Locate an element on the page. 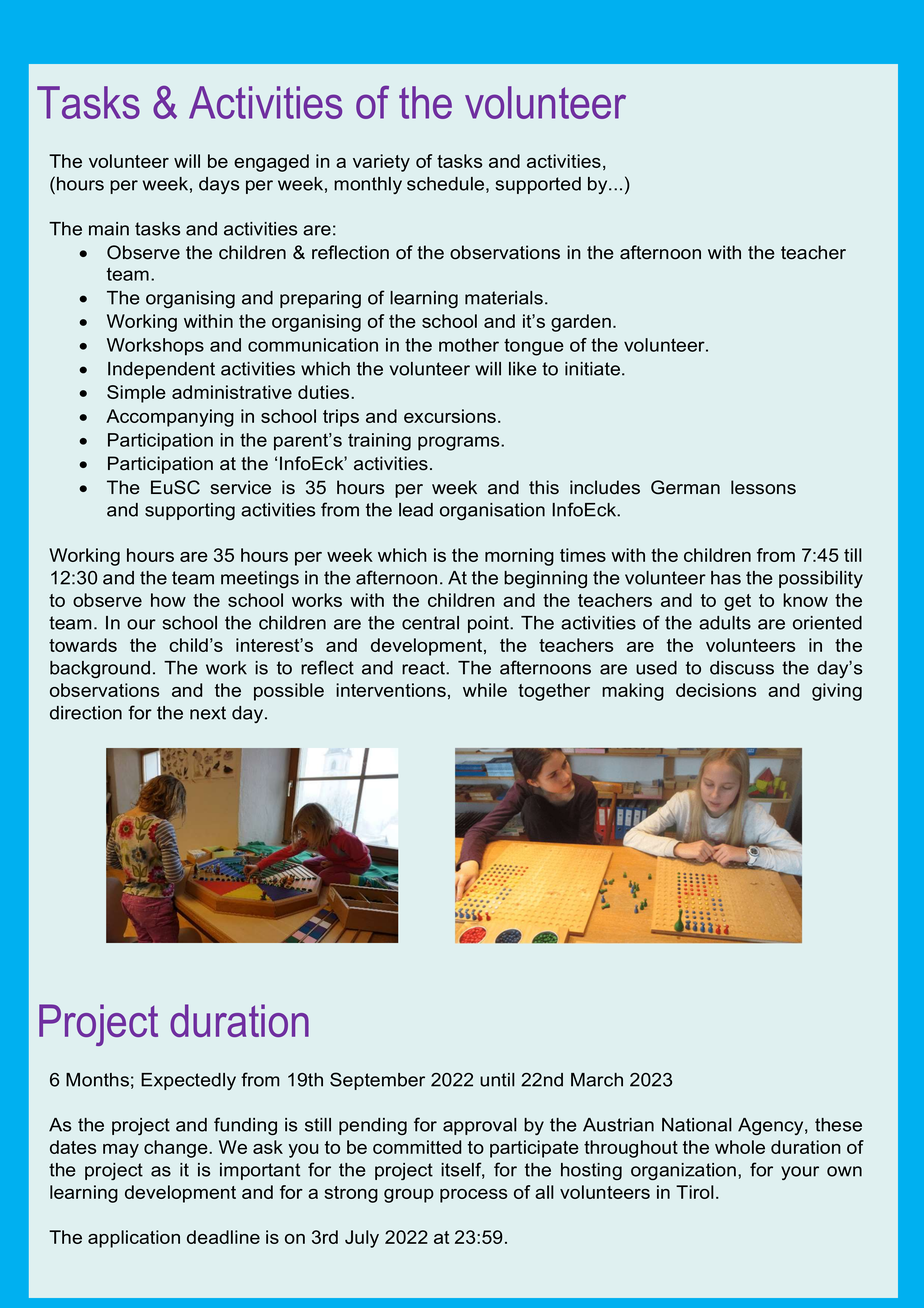 The image size is (924, 1308). application is located at coordinates (134, 1239).
